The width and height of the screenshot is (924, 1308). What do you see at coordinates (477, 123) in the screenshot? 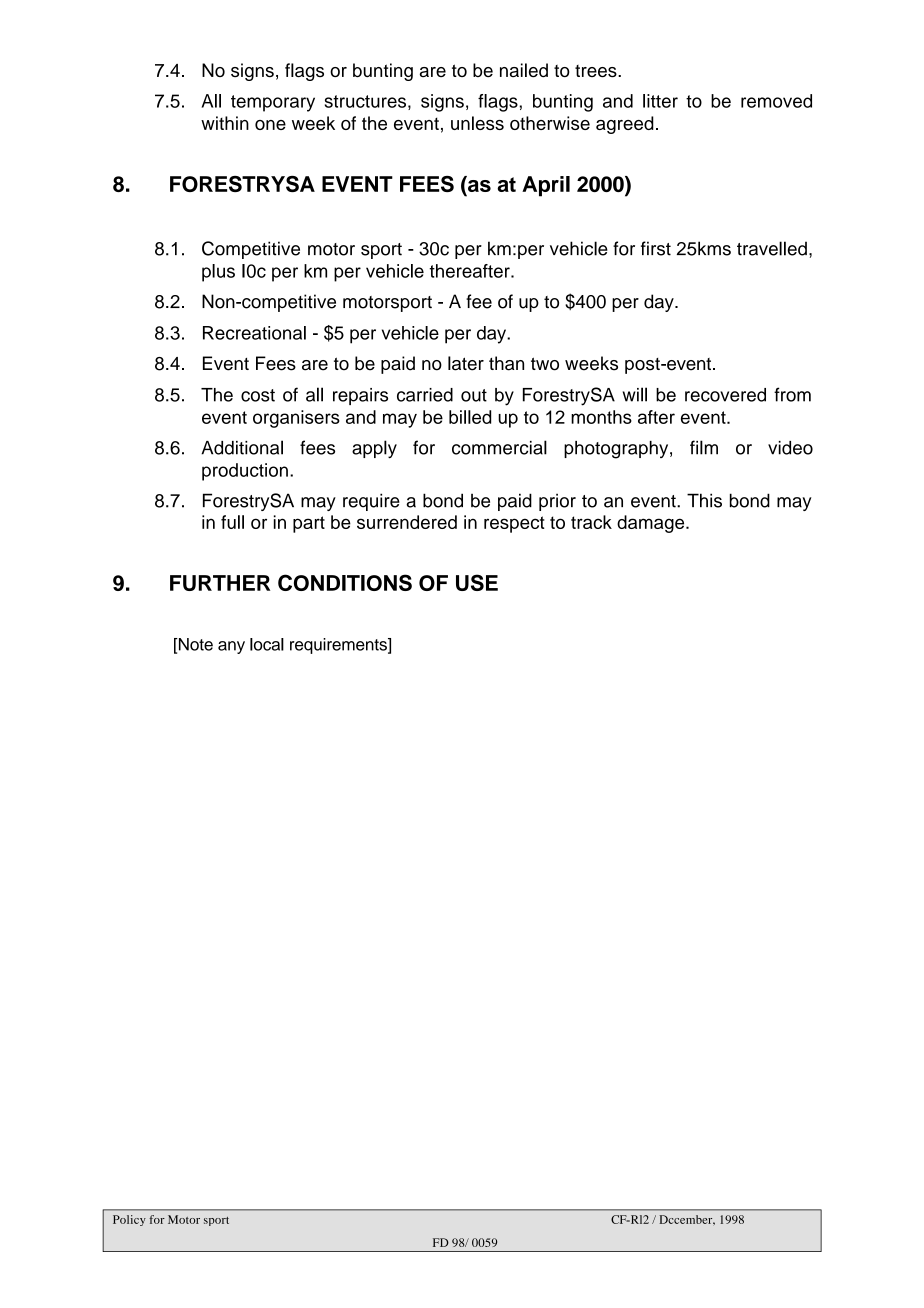
I see `unless` at bounding box center [477, 123].
